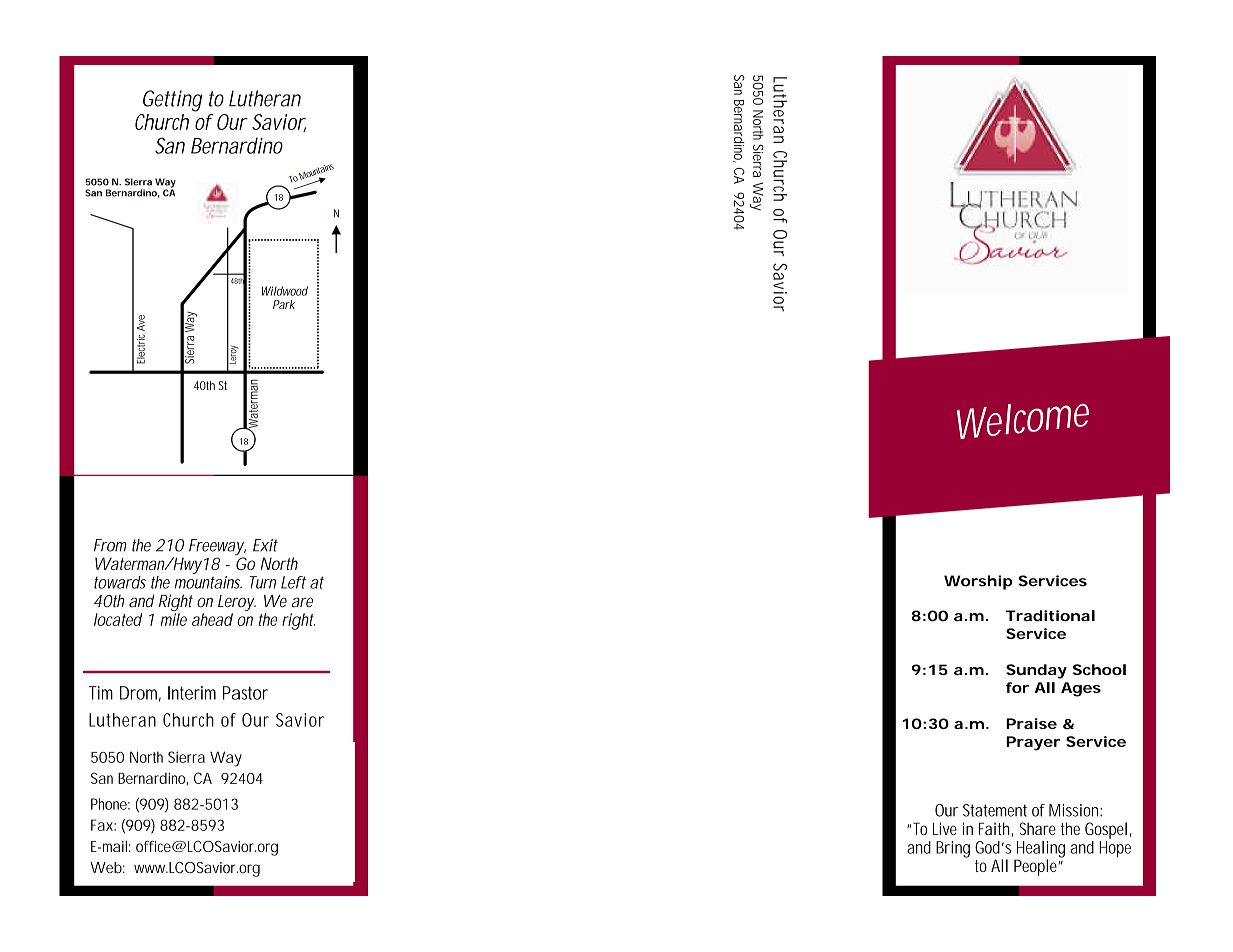 This screenshot has height=952, width=1233. Describe the element at coordinates (173, 101) in the screenshot. I see `Getting` at that location.
